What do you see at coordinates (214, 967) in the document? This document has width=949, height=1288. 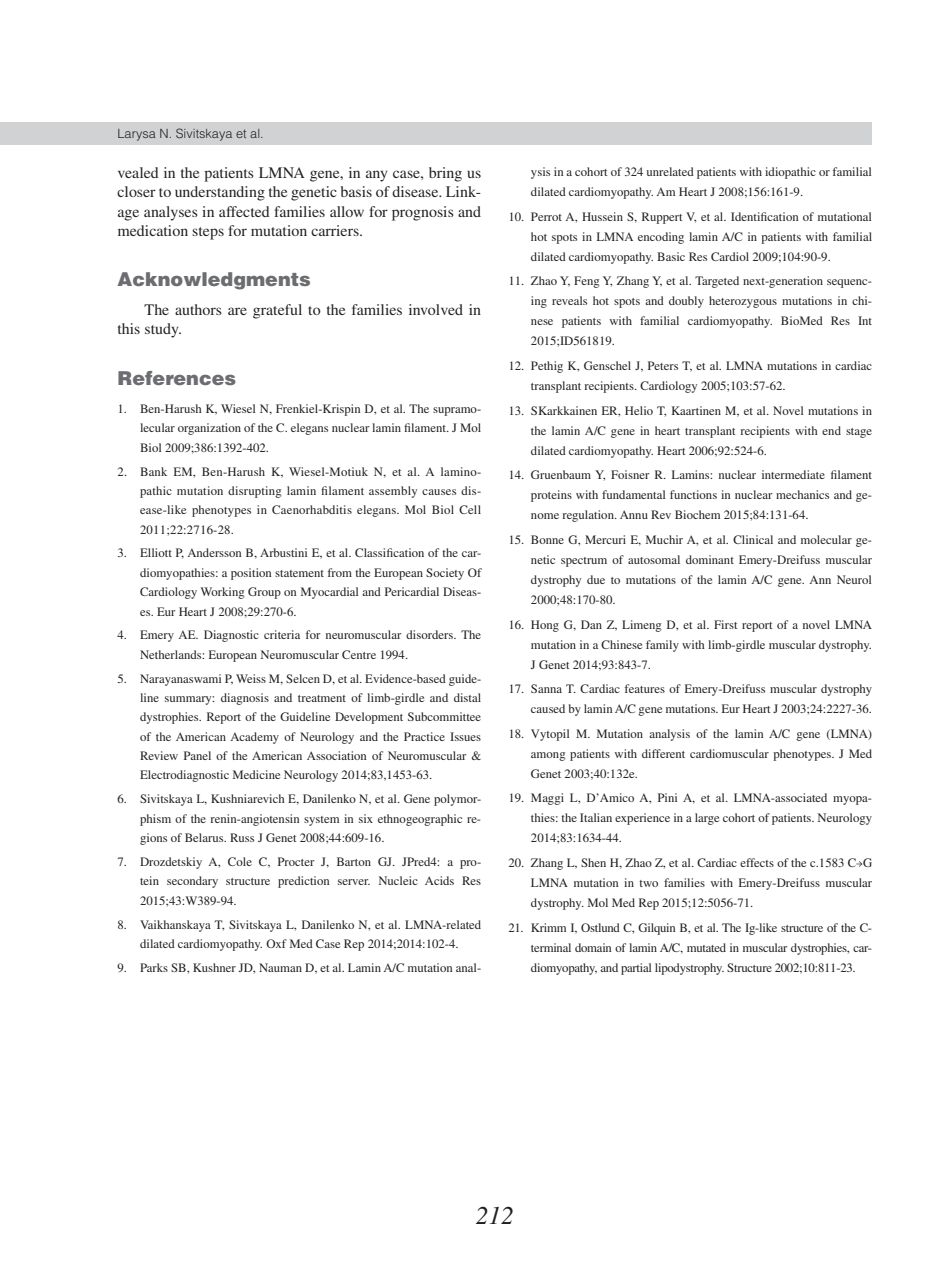 I see `Kushner` at bounding box center [214, 967].
